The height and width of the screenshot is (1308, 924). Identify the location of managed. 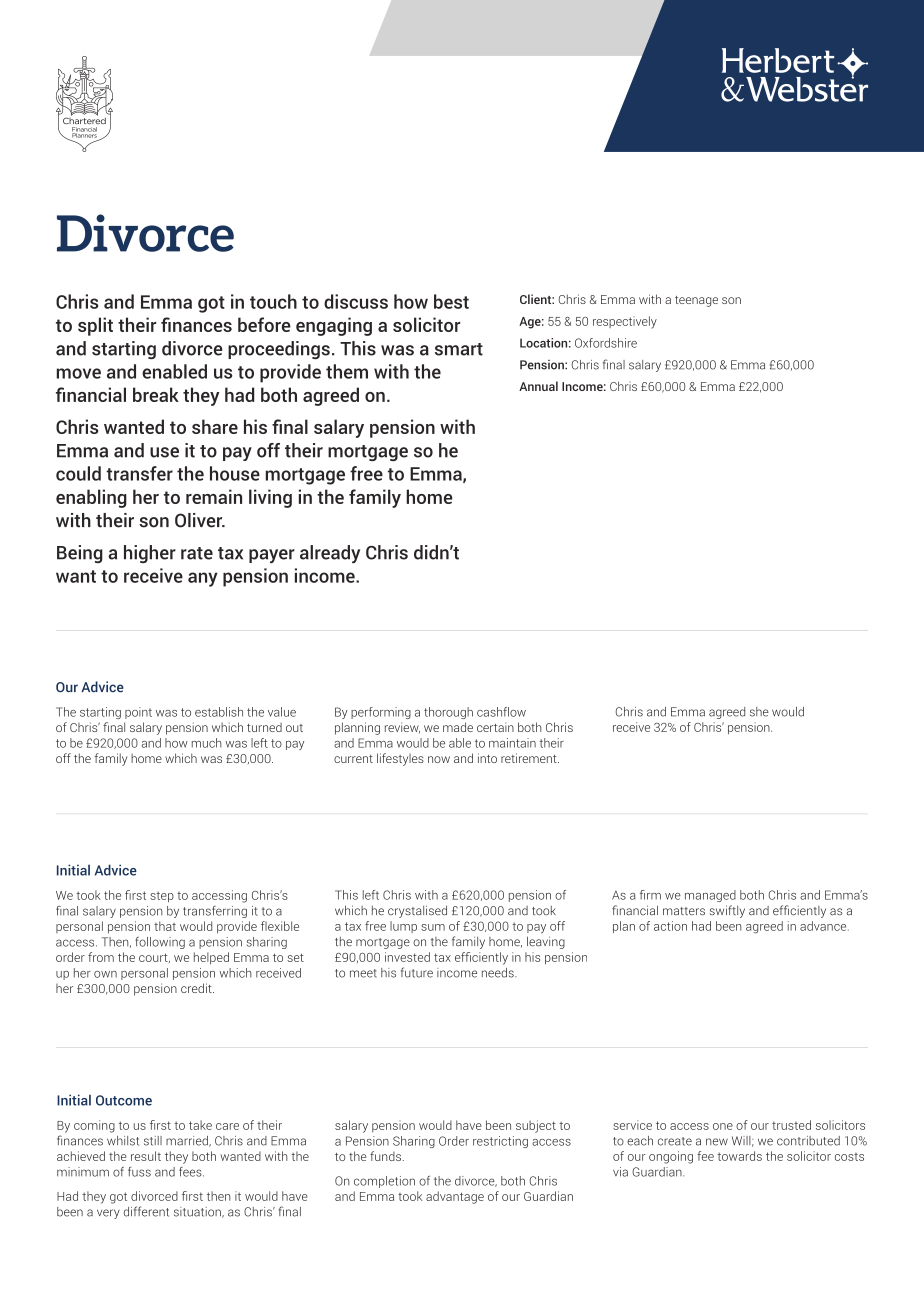
(710, 896).
